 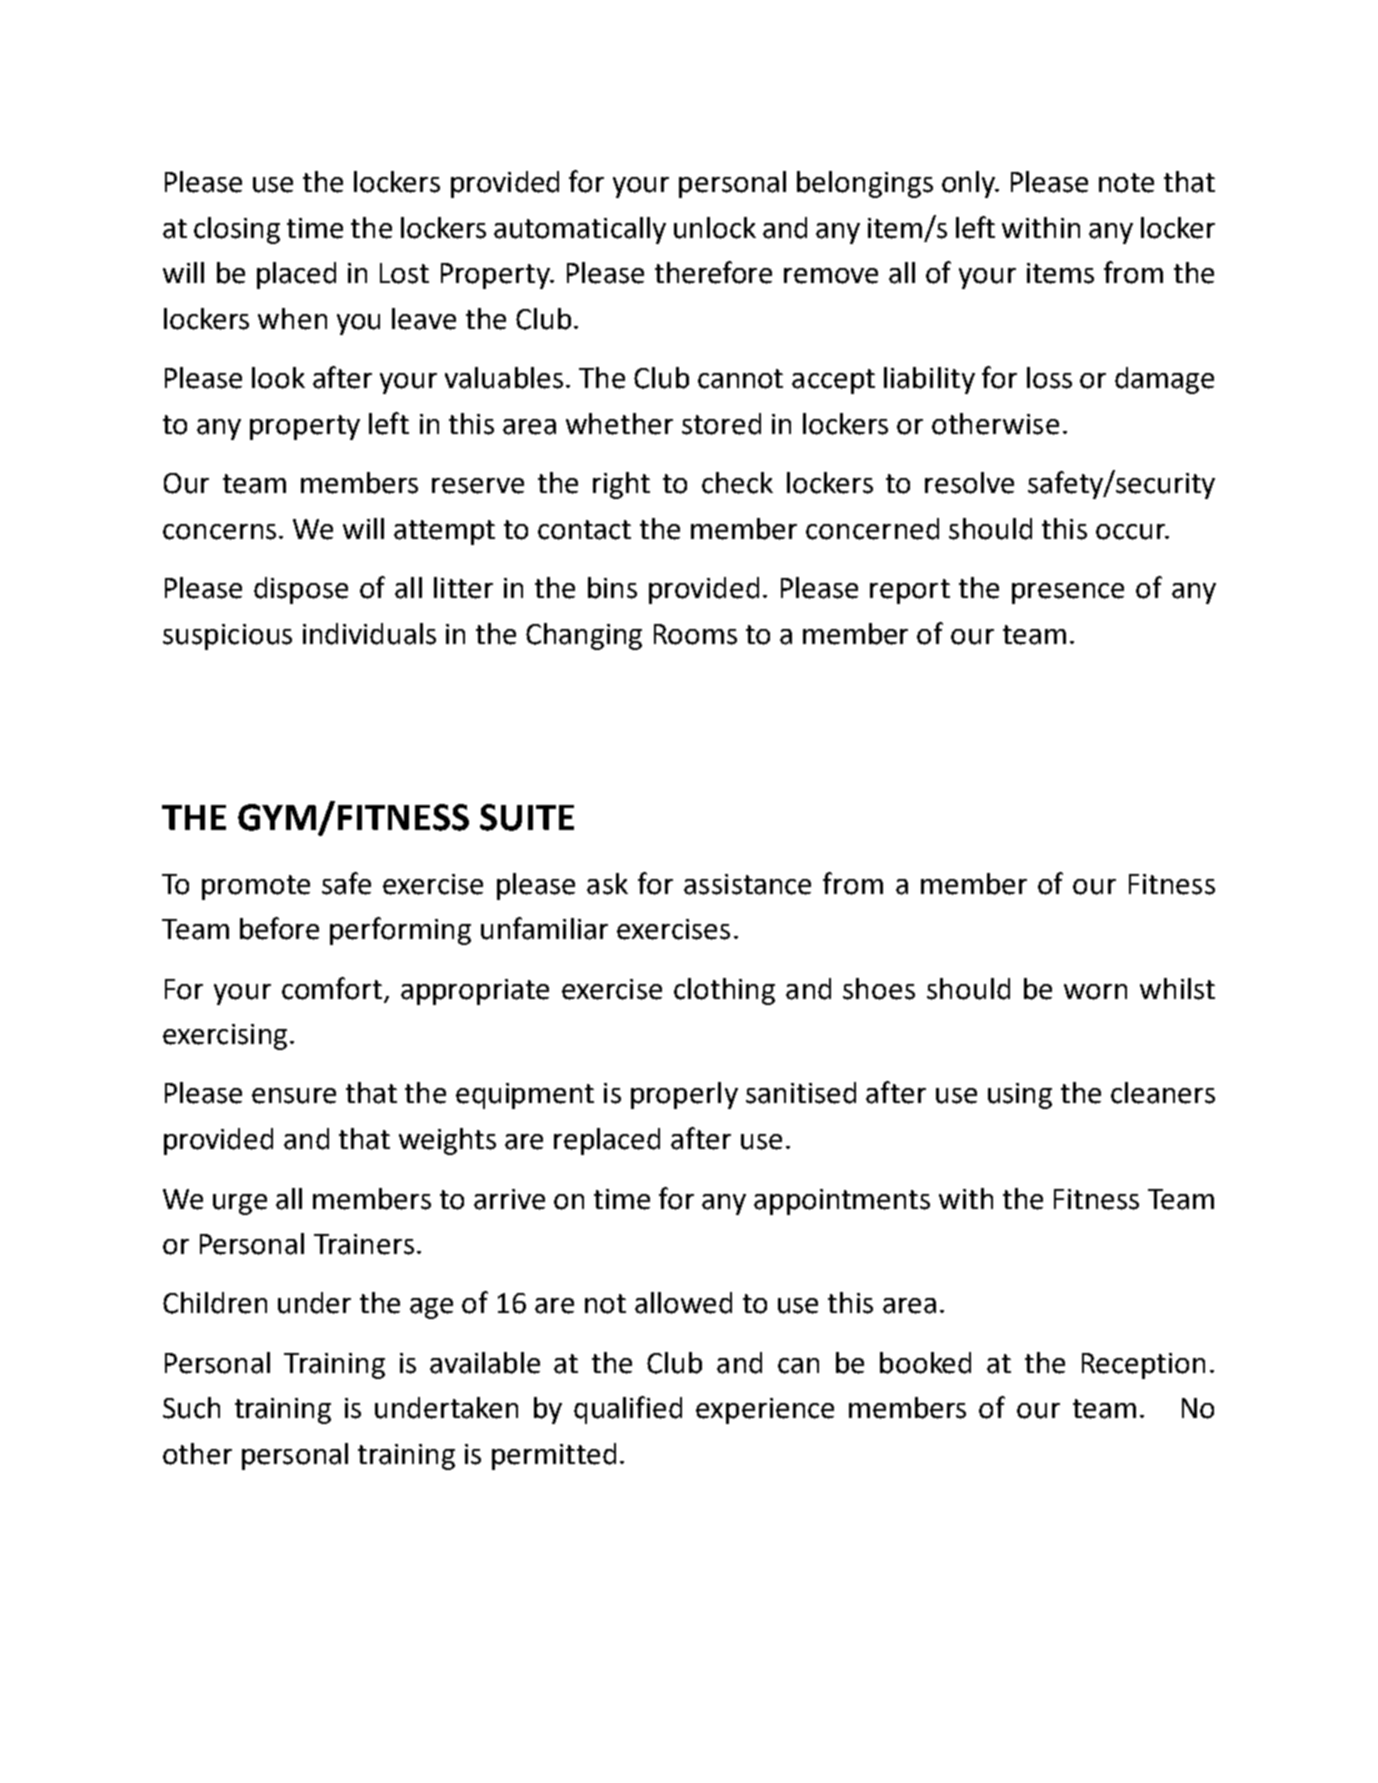 I want to click on worn, so click(x=1095, y=992).
